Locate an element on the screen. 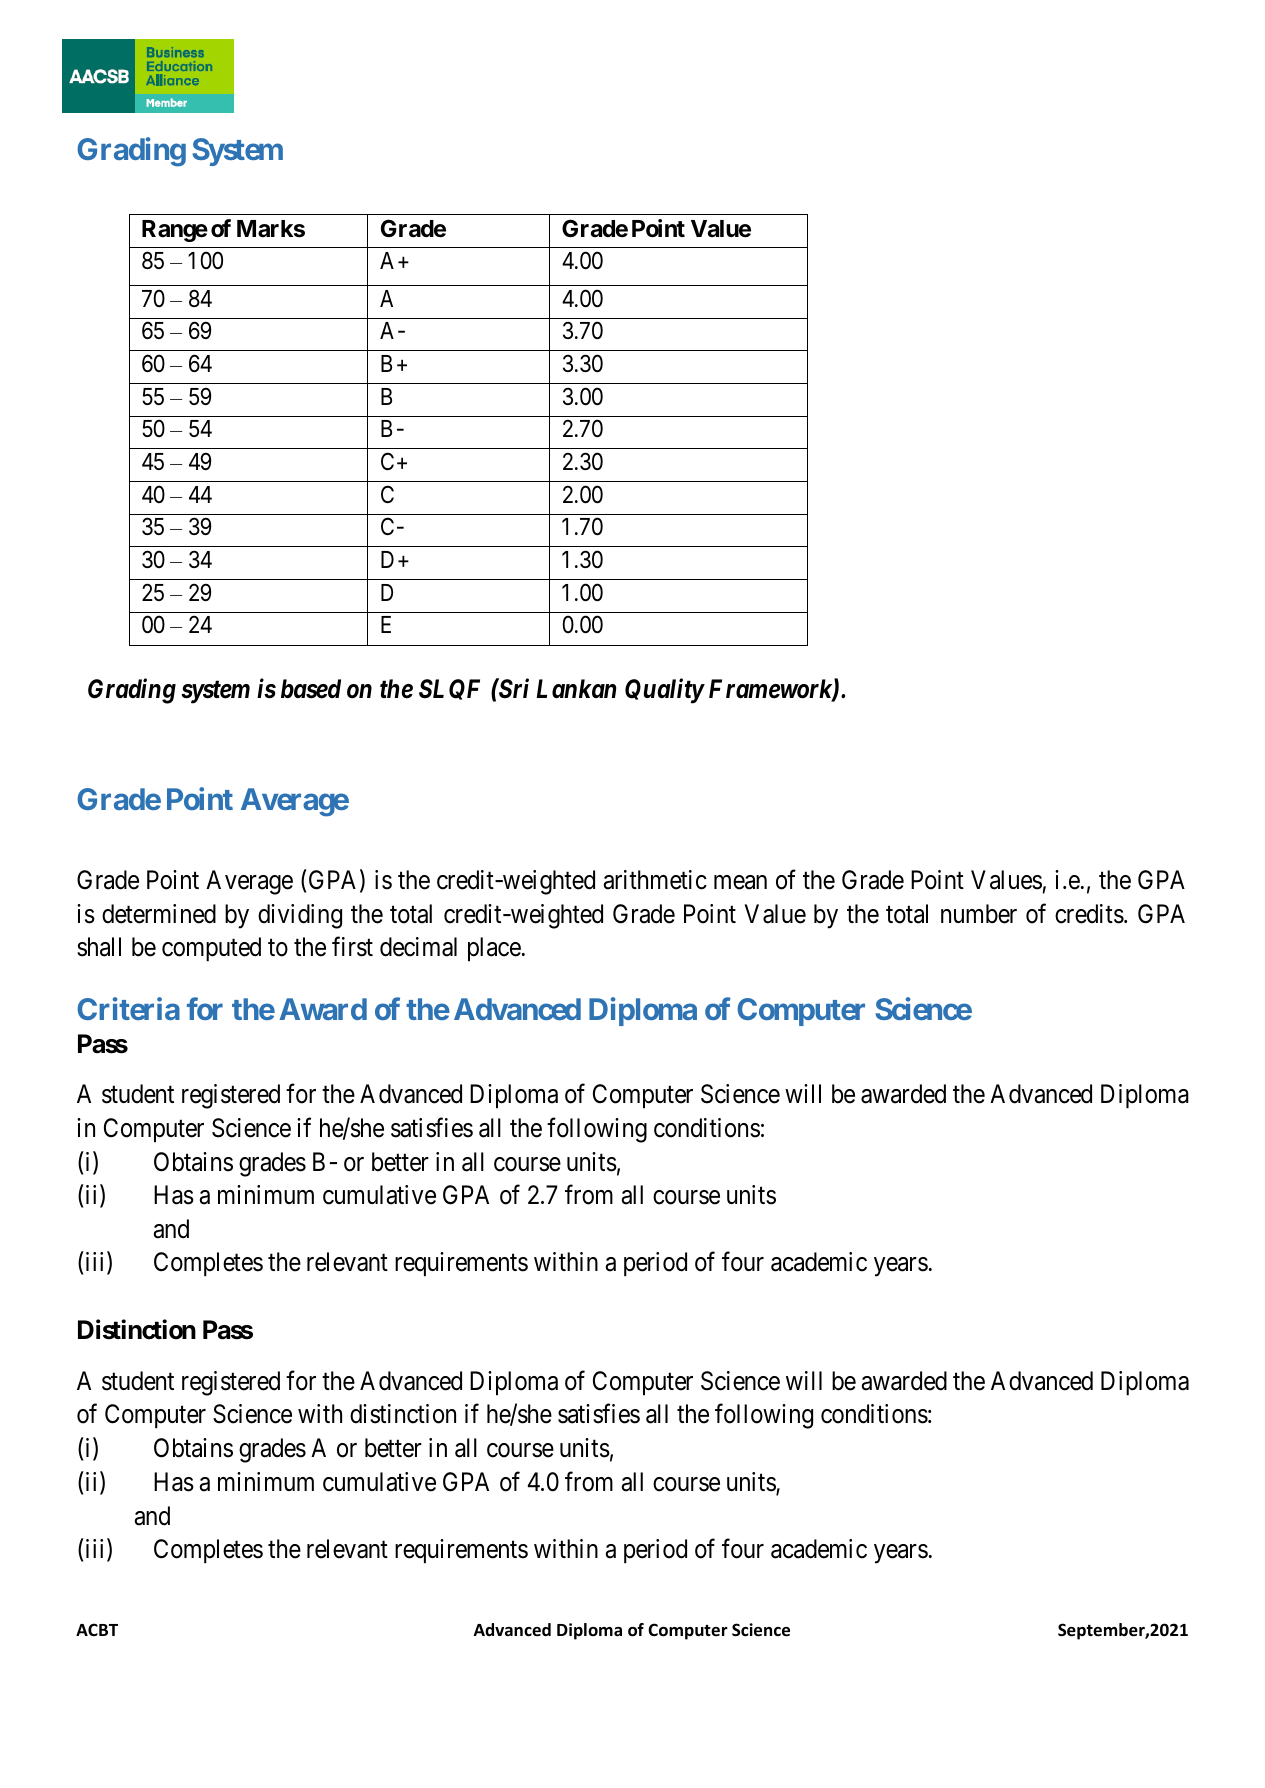  Lankan is located at coordinates (576, 688).
